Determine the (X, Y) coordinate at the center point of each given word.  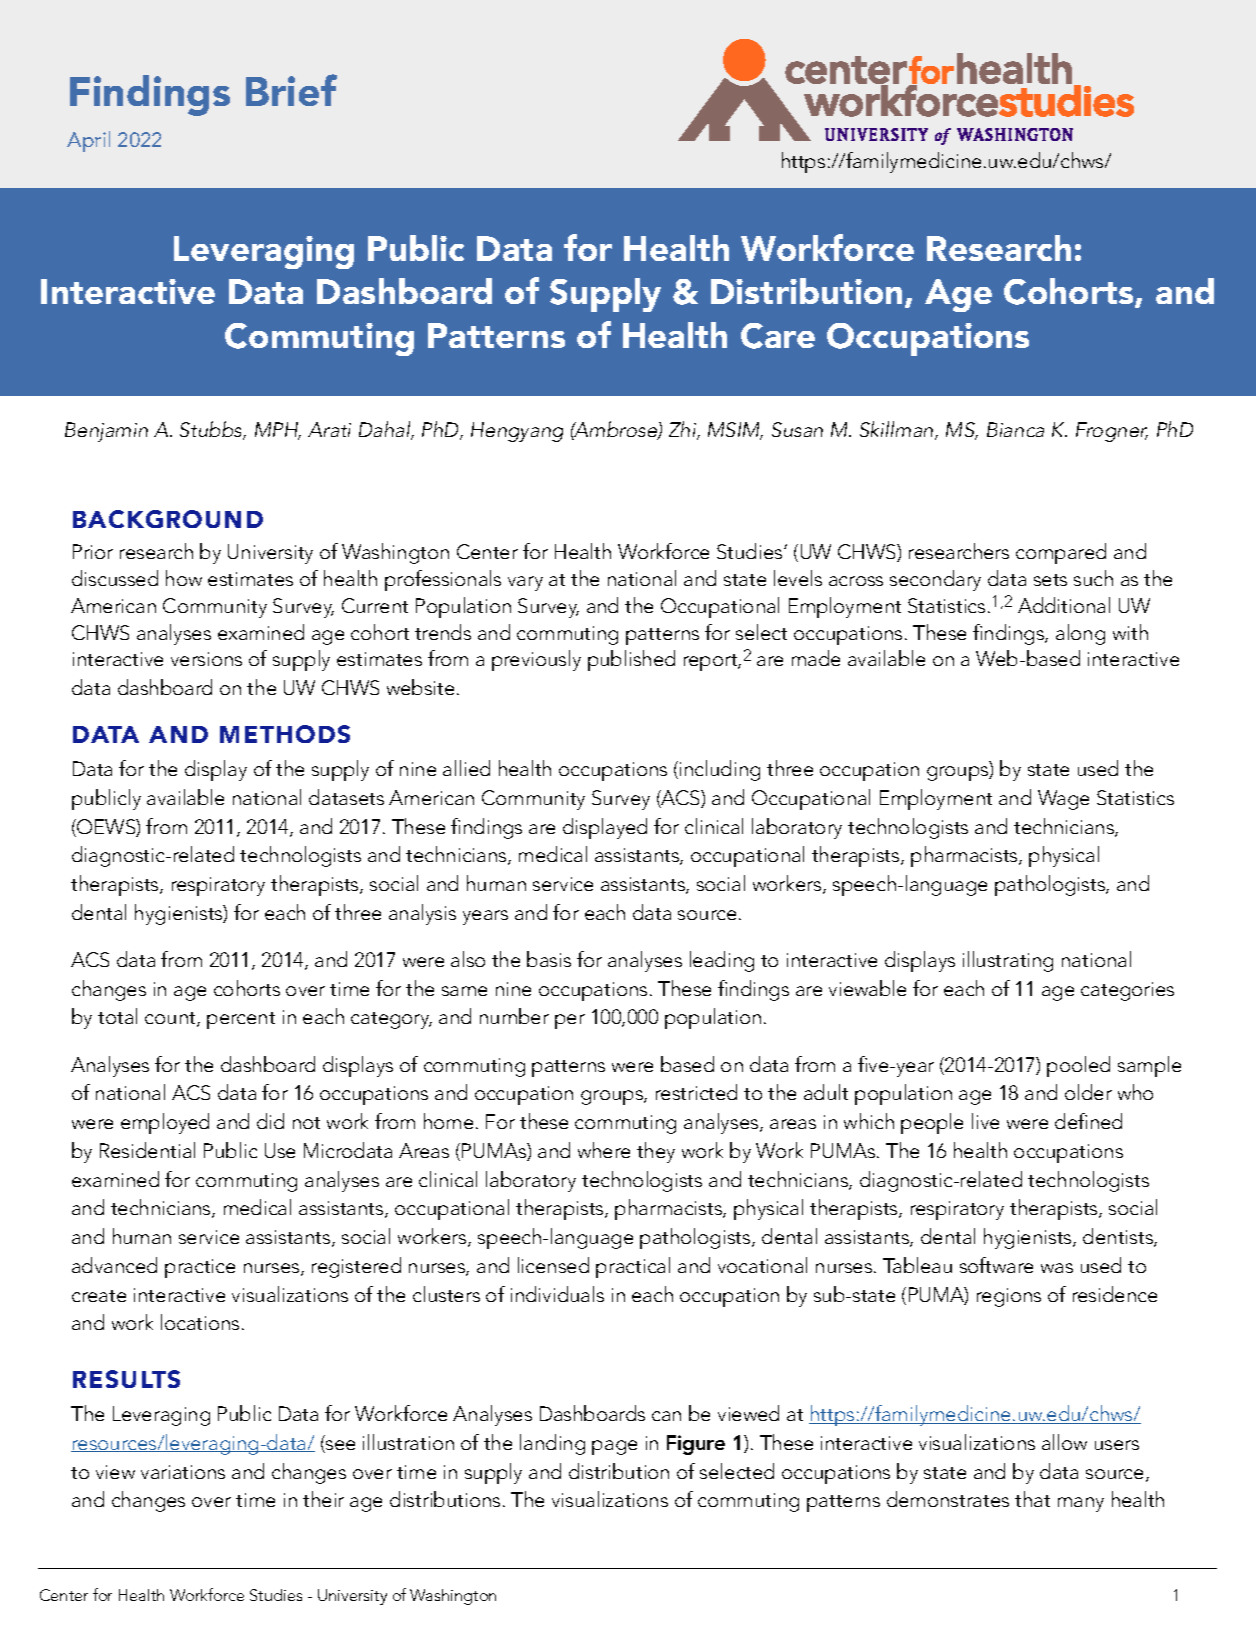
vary (525, 583)
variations (183, 1472)
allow (1064, 1442)
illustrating (1008, 961)
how (184, 578)
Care (778, 336)
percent (241, 1020)
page (614, 1447)
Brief (291, 90)
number (514, 1016)
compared (1061, 553)
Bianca (1015, 429)
